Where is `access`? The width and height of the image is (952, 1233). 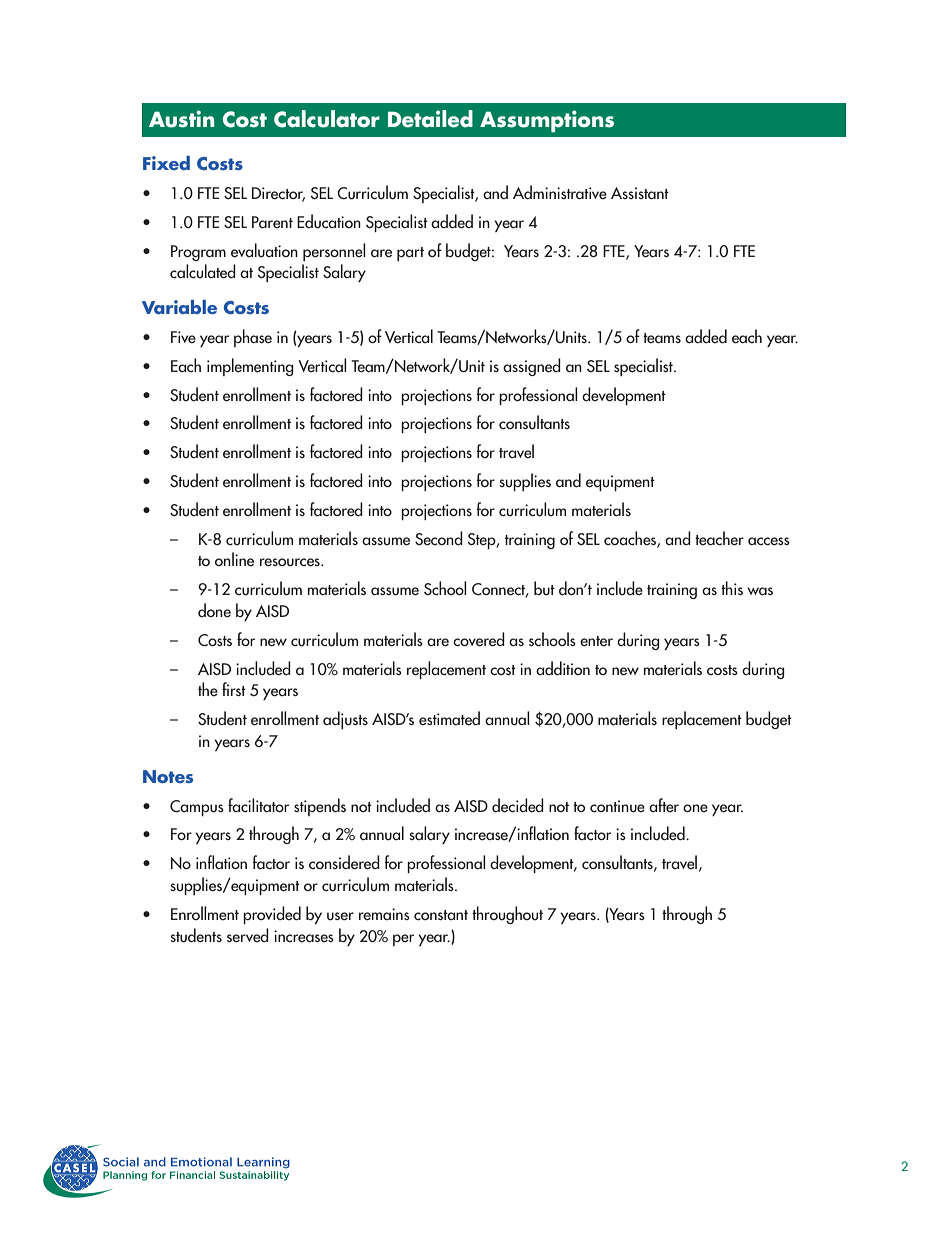
access is located at coordinates (769, 541).
